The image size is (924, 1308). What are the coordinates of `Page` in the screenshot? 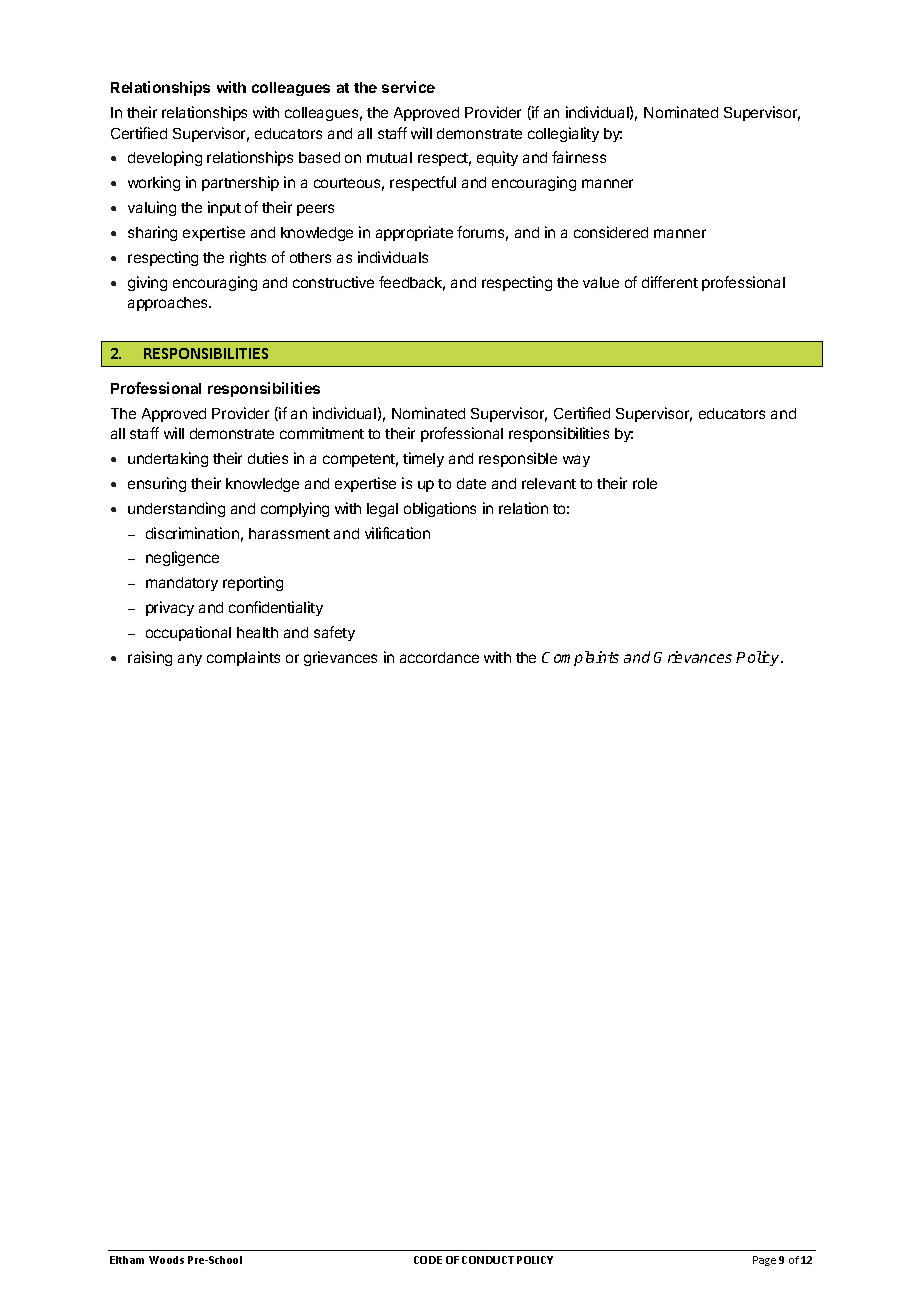 It's located at (764, 1261).
